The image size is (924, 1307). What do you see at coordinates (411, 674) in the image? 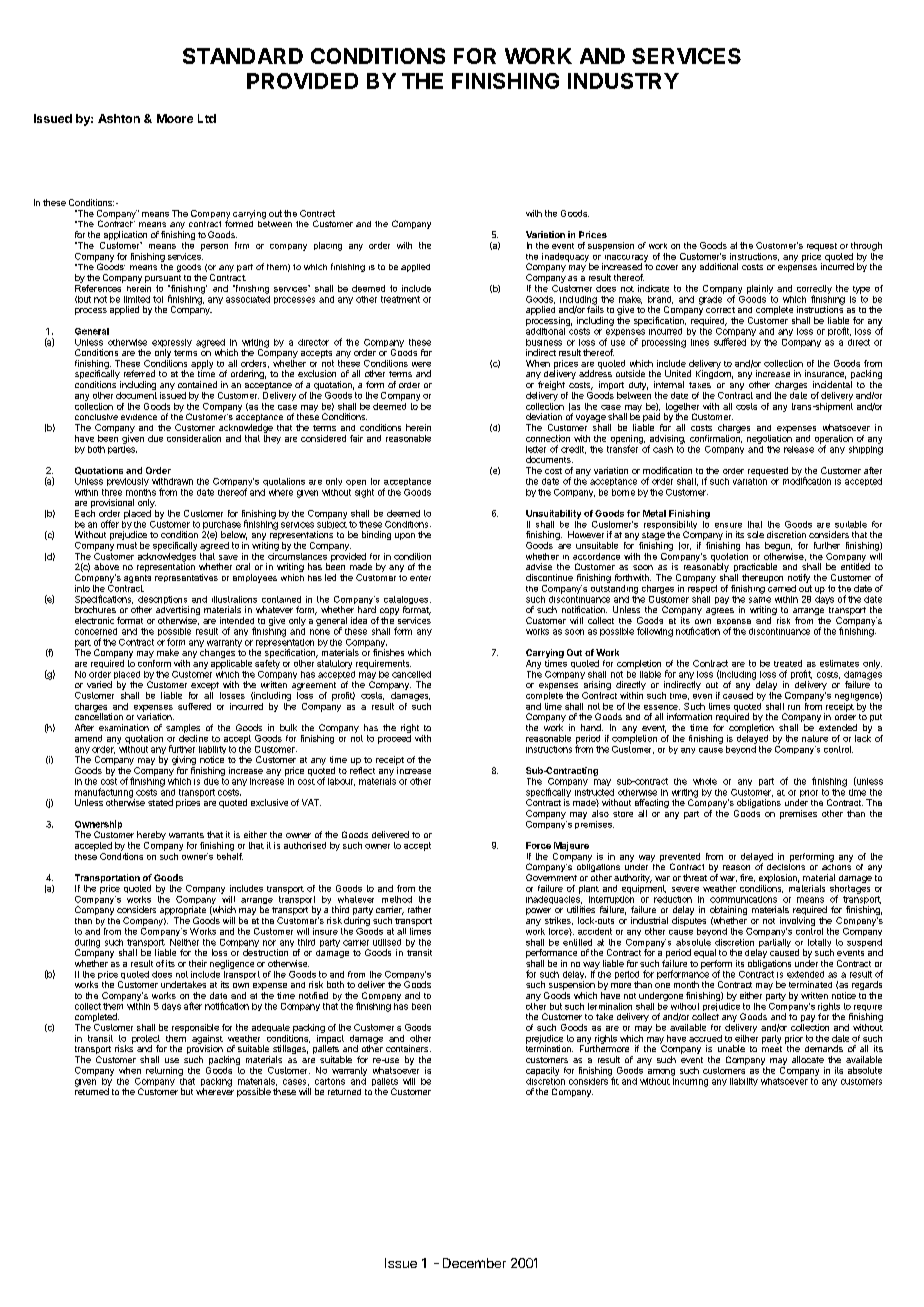
I see `cancelled` at bounding box center [411, 674].
